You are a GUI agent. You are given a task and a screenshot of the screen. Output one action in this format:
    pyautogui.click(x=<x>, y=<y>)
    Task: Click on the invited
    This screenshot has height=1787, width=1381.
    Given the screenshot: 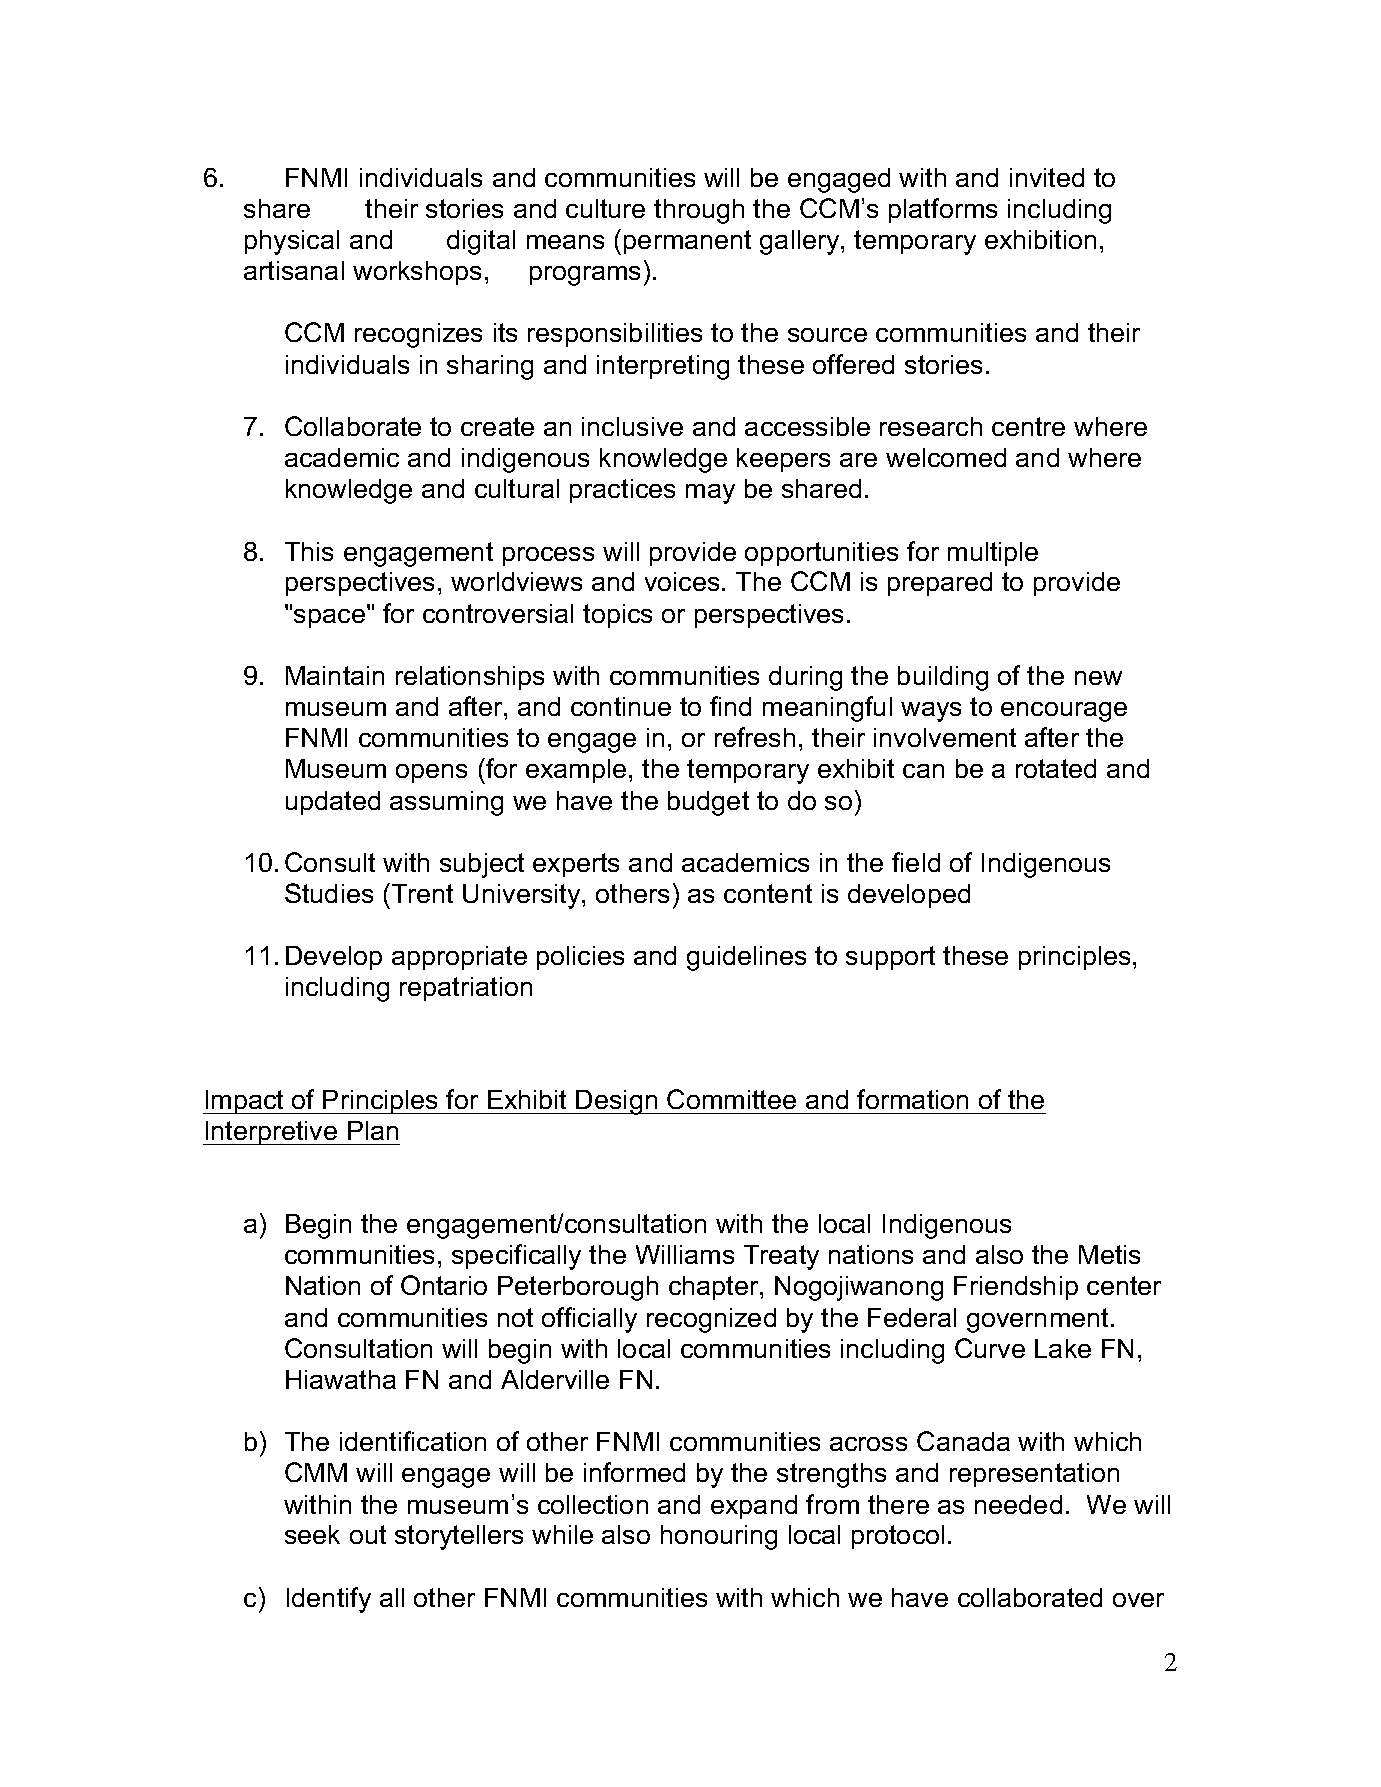 What is the action you would take?
    pyautogui.click(x=1047, y=177)
